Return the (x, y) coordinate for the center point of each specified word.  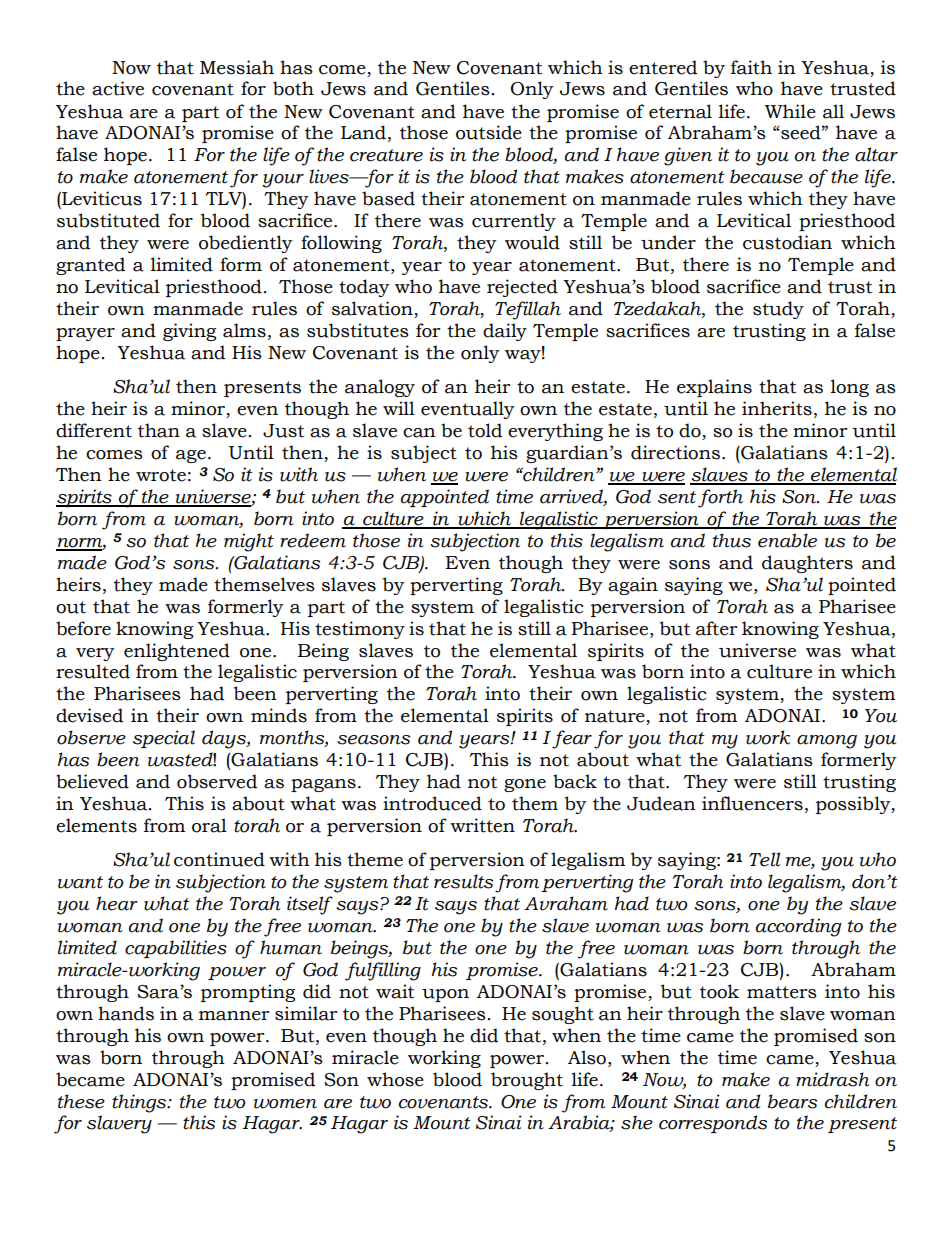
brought (527, 1081)
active (118, 88)
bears (792, 1101)
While (790, 111)
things (140, 1103)
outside (489, 132)
